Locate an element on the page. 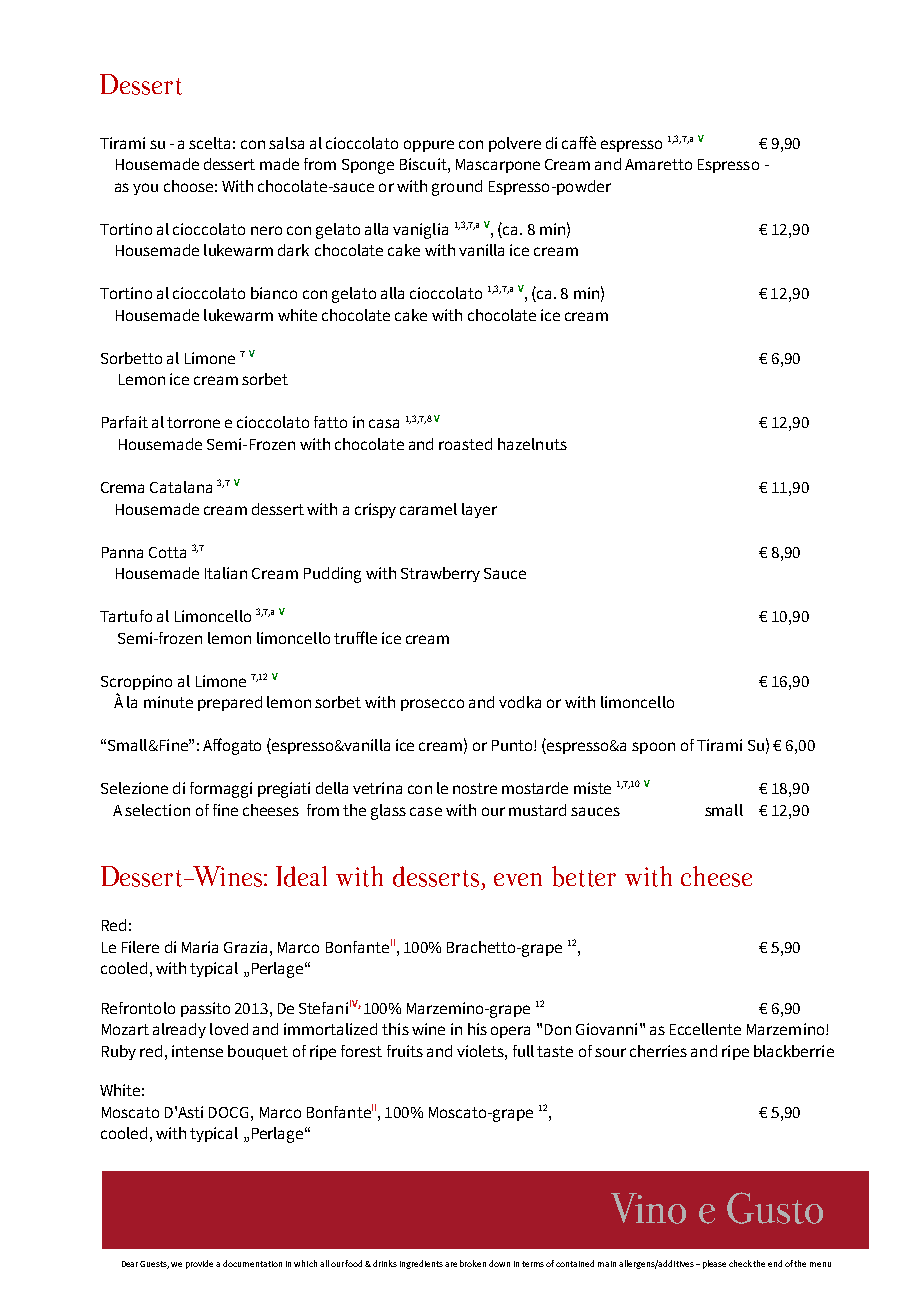 This image has height=1308, width=924. provide is located at coordinates (199, 1264).
